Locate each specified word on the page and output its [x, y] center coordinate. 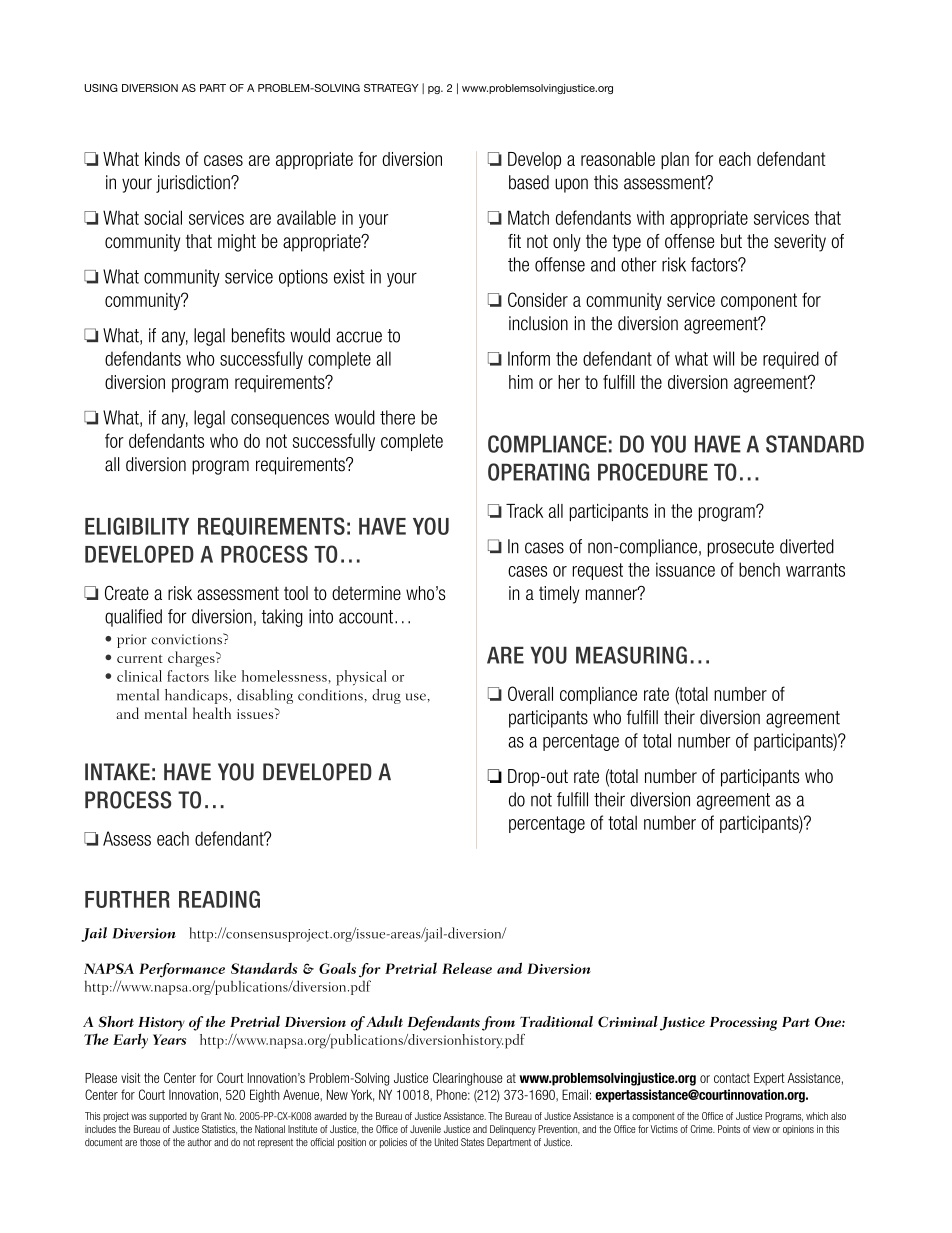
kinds [162, 159]
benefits [258, 335]
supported [168, 1117]
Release [467, 968]
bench [759, 569]
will [723, 358]
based [529, 182]
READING [219, 899]
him [521, 382]
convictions [187, 639]
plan [675, 161]
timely [559, 595]
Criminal [628, 1021]
